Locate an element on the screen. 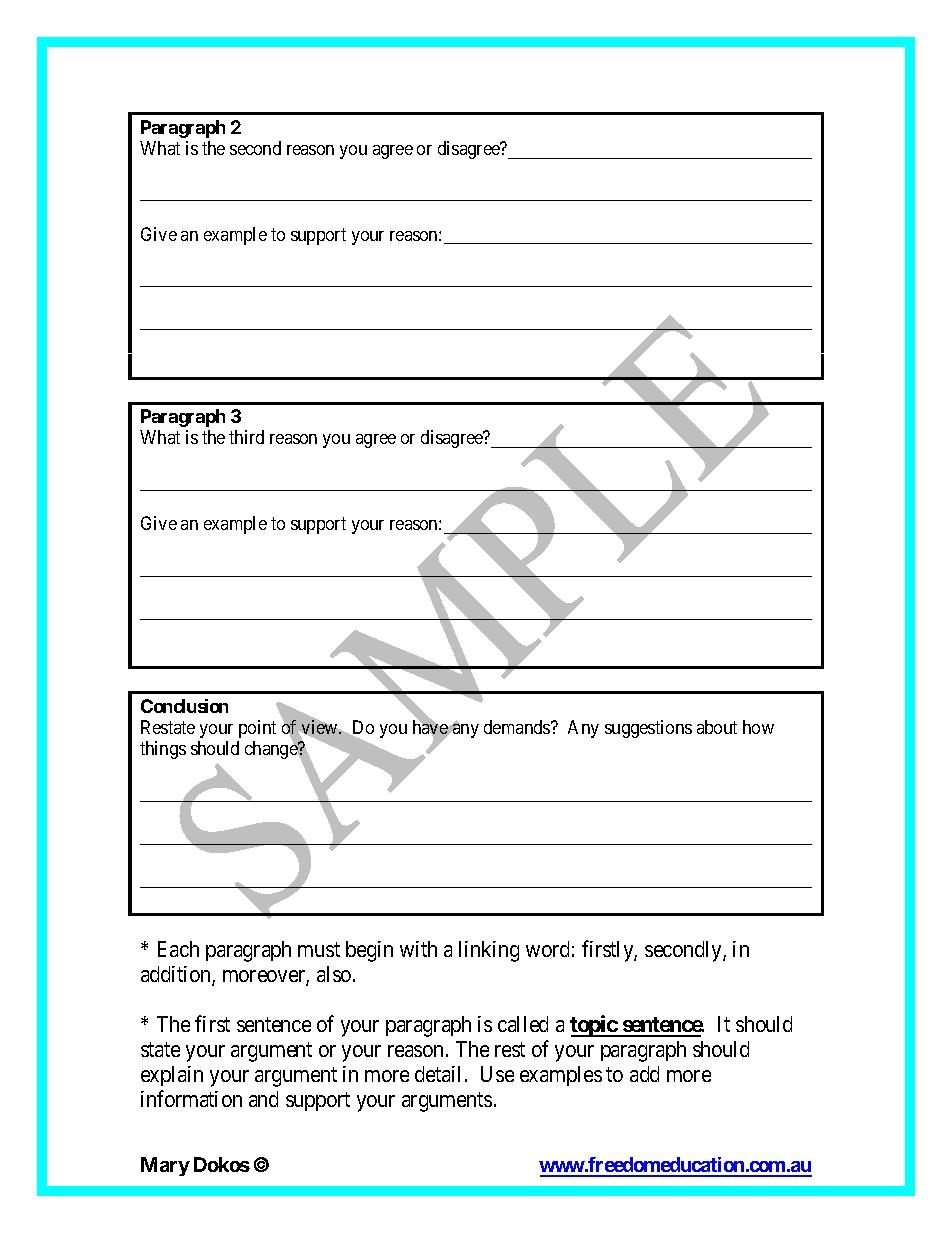  begin is located at coordinates (369, 951).
